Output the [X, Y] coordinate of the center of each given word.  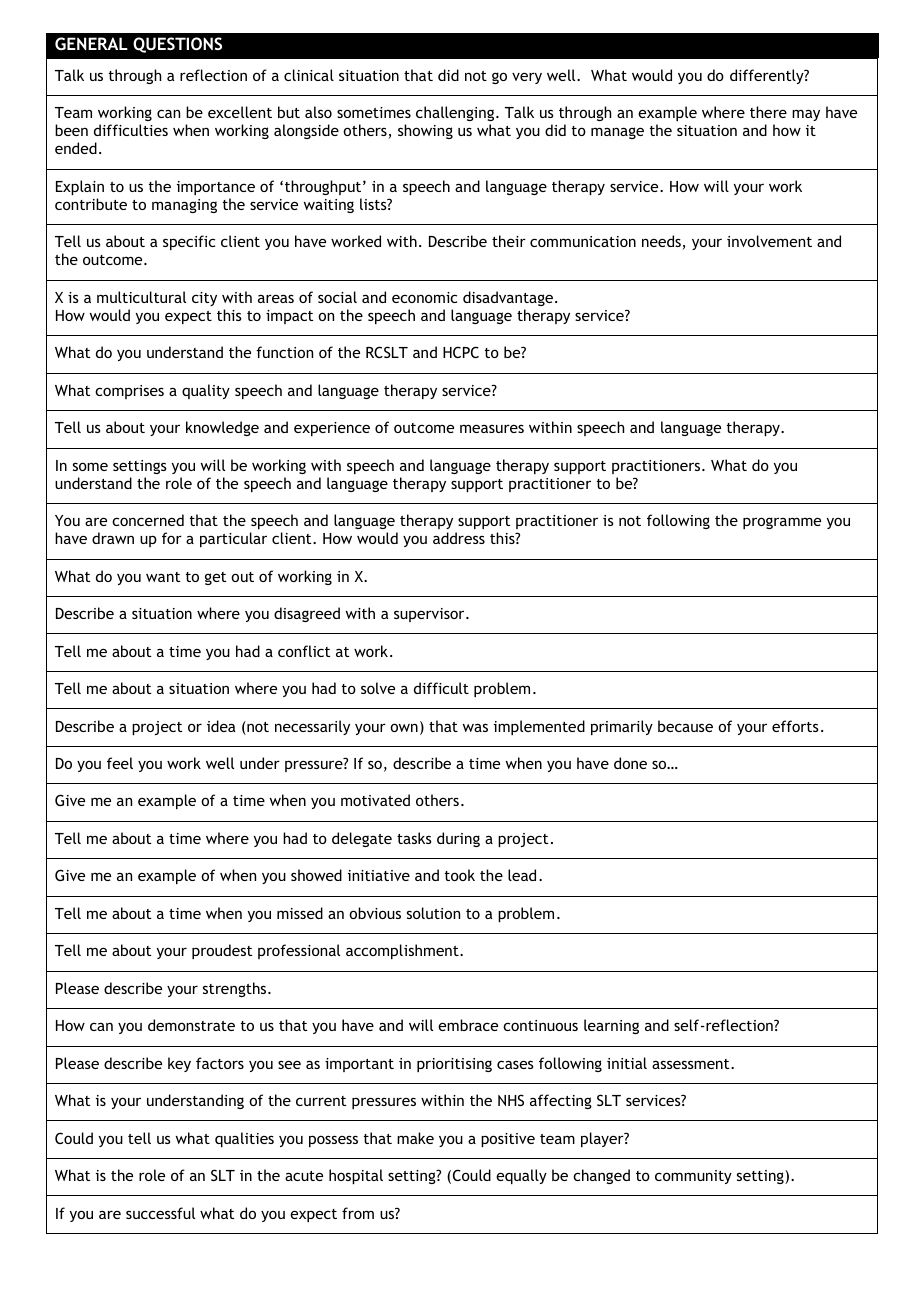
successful [160, 1213]
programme [782, 523]
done [630, 763]
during [458, 839]
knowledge [222, 428]
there [768, 112]
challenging [456, 113]
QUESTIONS [177, 45]
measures [492, 428]
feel [120, 763]
